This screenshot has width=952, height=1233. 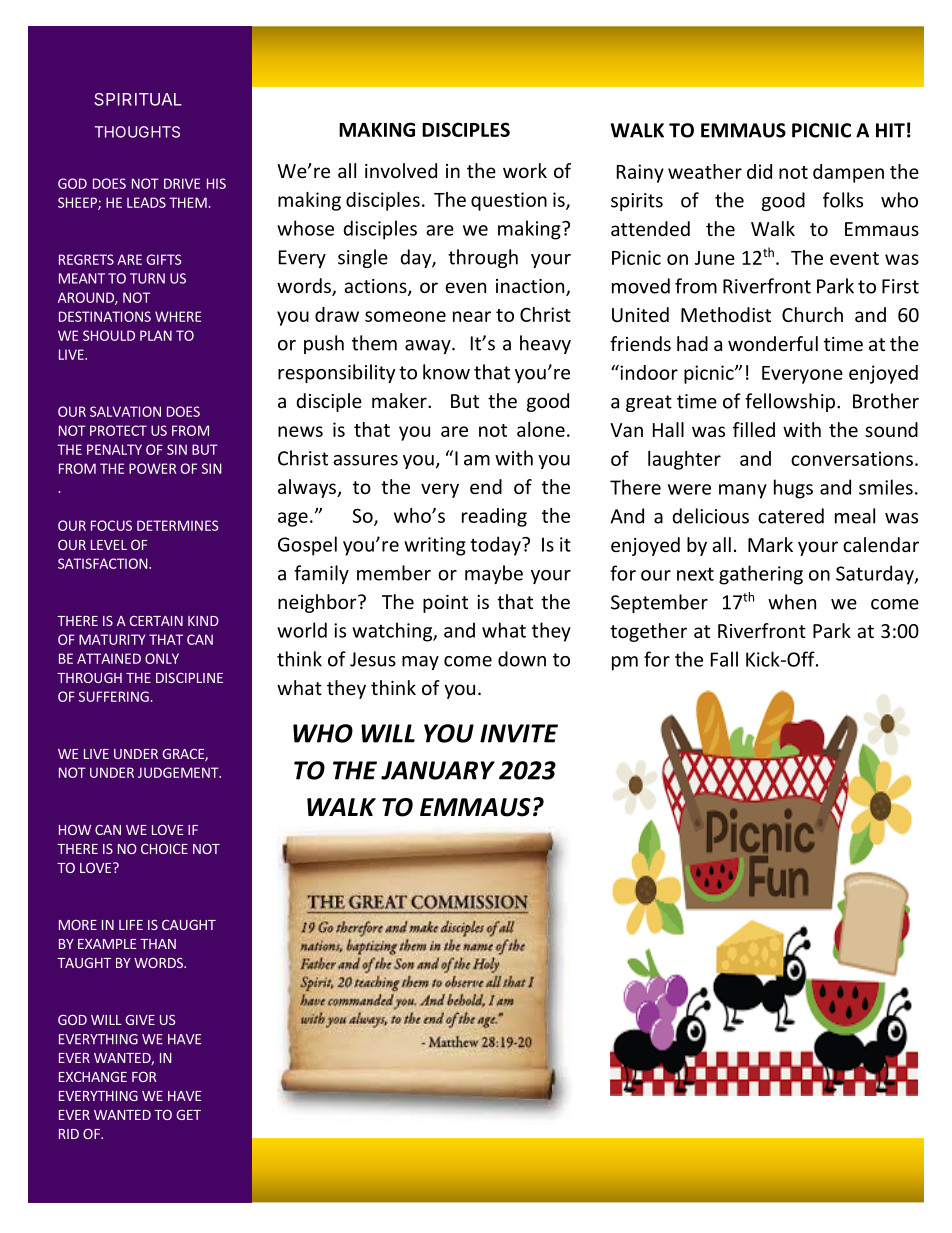 What do you see at coordinates (156, 335) in the screenshot?
I see `PLAN` at bounding box center [156, 335].
